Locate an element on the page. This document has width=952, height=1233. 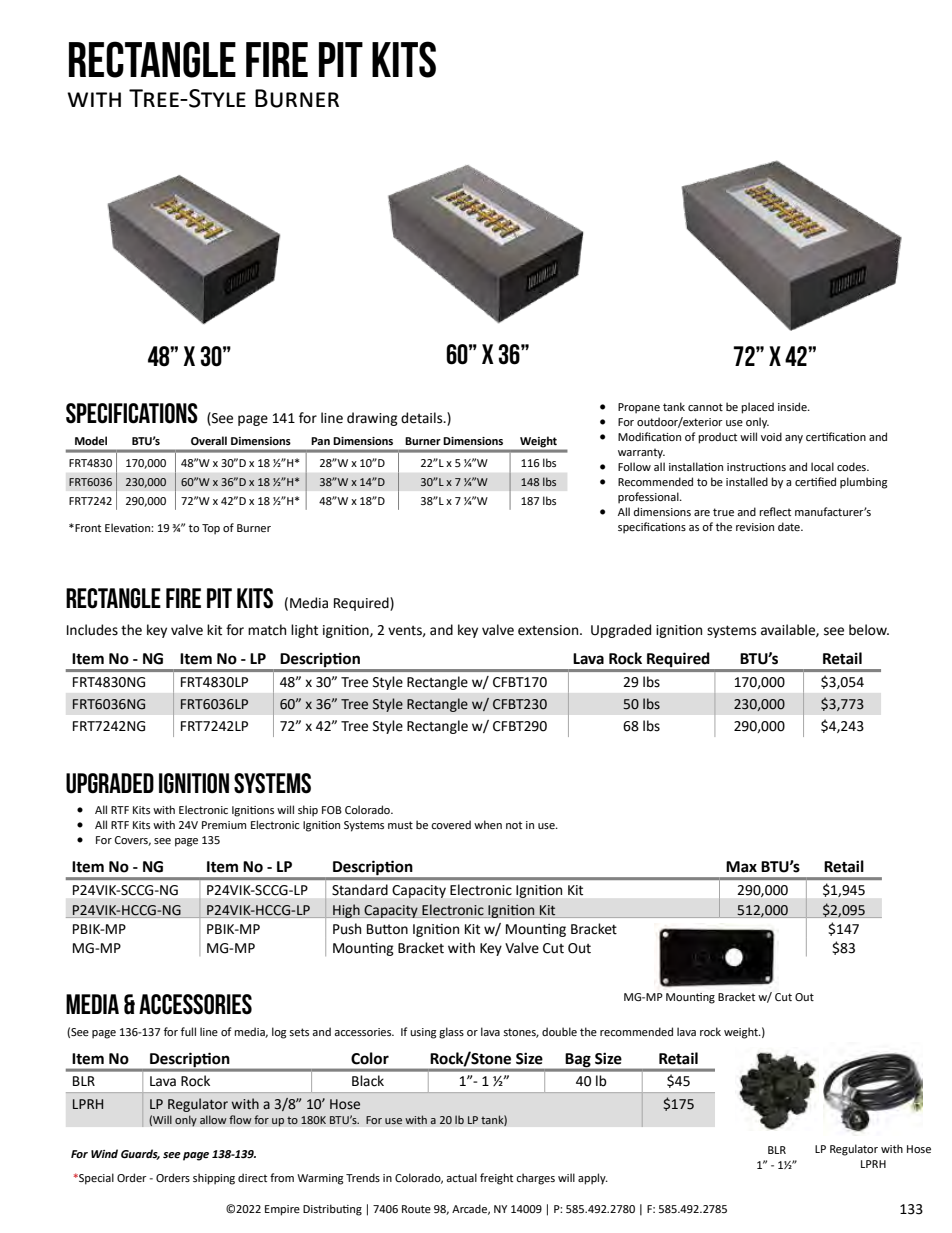
glass is located at coordinates (451, 1033).
